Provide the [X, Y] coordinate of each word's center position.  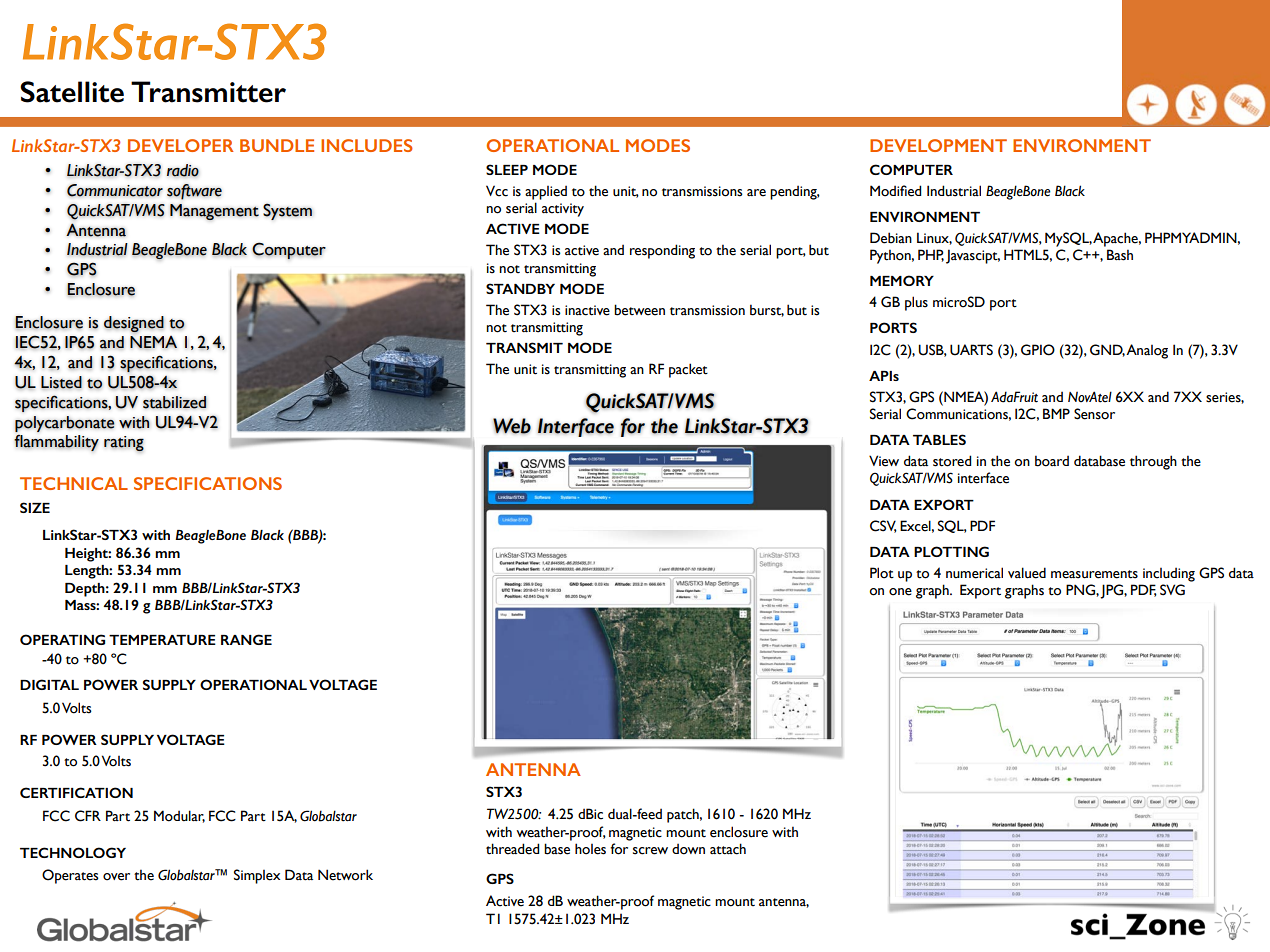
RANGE [246, 639]
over [116, 877]
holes [590, 849]
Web [512, 426]
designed [134, 324]
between [639, 310]
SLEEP [507, 169]
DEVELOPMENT [938, 145]
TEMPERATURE [162, 640]
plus [916, 303]
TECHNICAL [74, 483]
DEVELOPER [180, 145]
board [1052, 461]
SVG [1172, 590]
